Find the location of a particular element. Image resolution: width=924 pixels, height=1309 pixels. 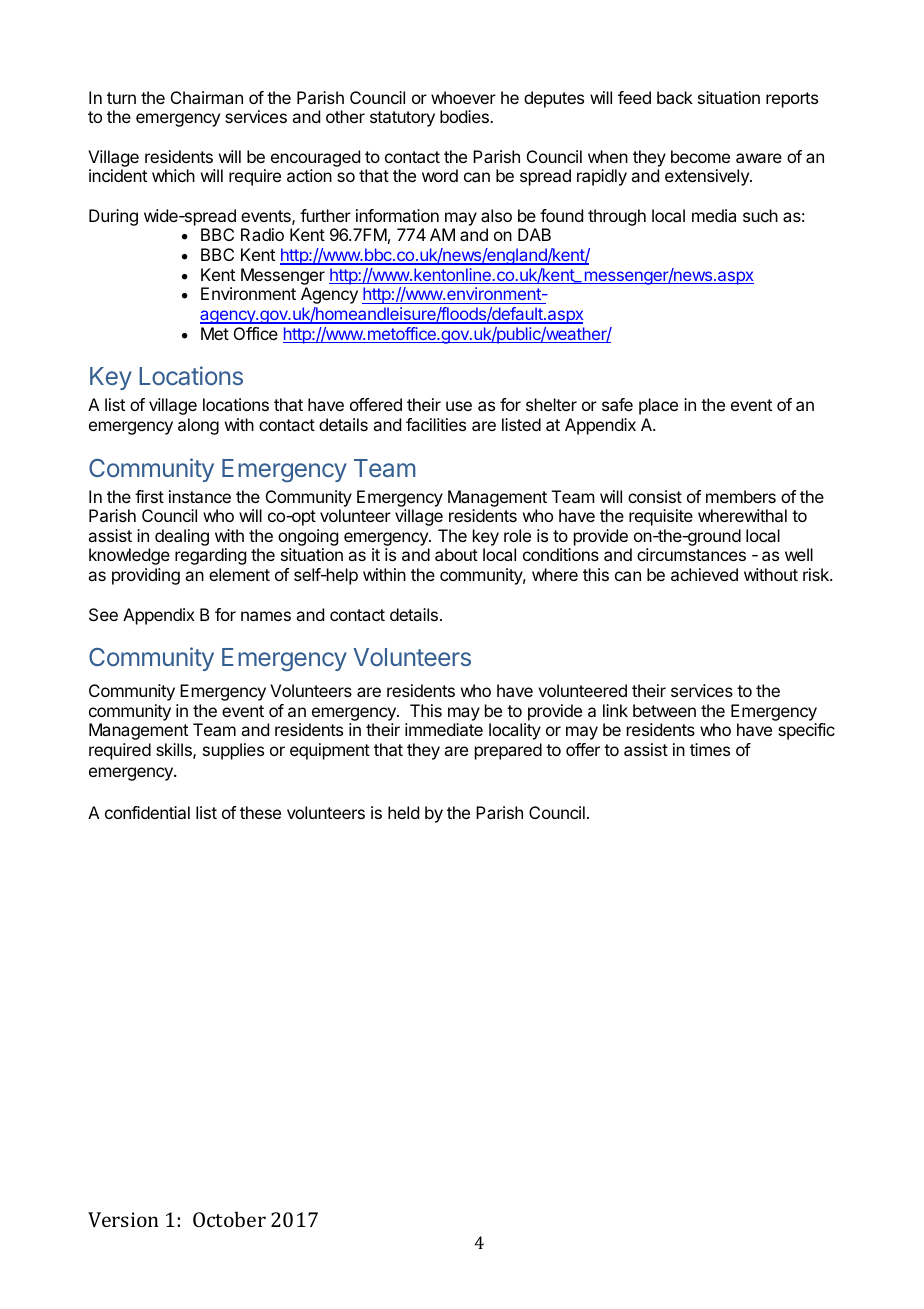

Chairman is located at coordinates (207, 97).
